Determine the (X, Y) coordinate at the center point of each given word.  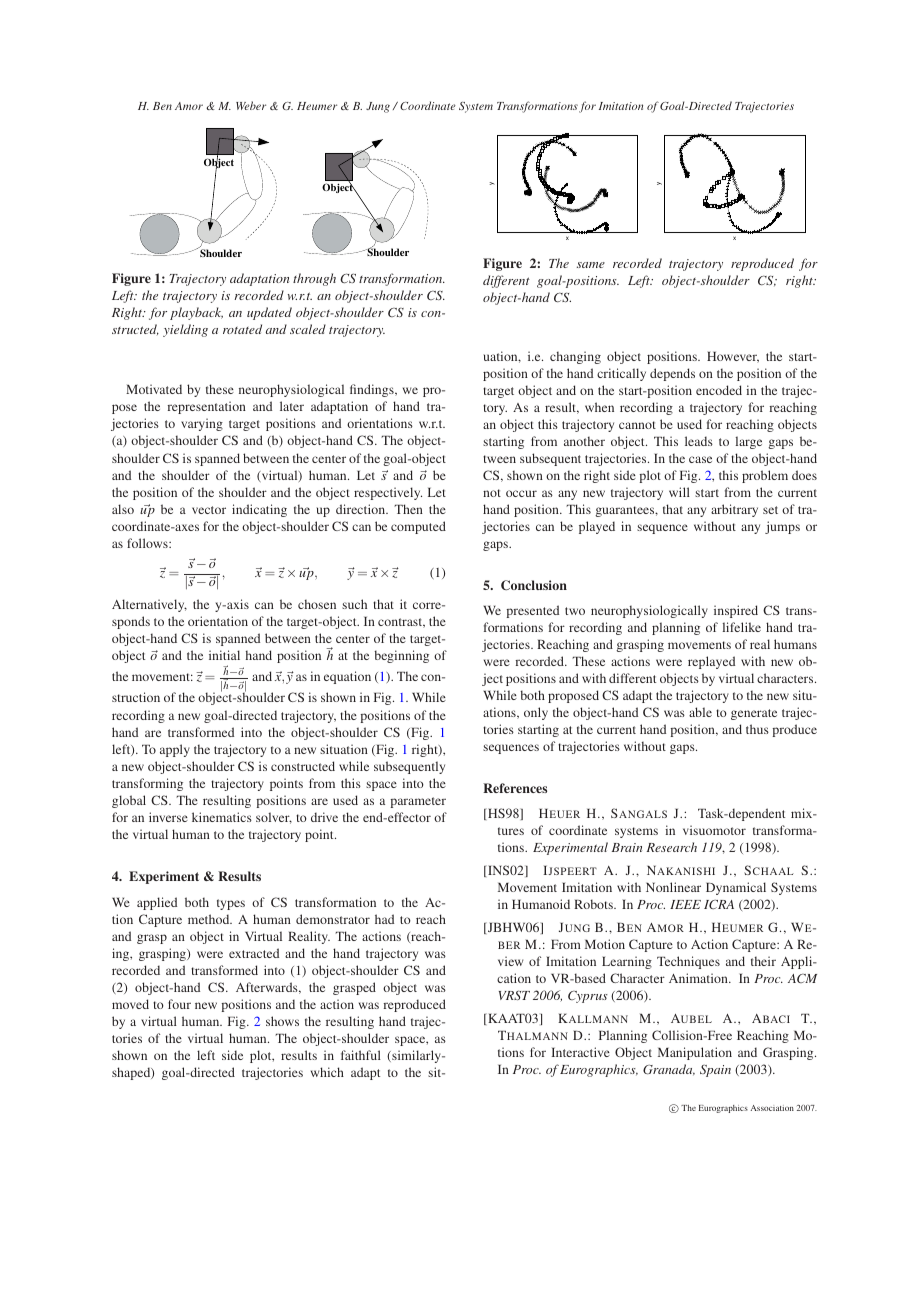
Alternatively (149, 605)
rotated (242, 329)
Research (671, 847)
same (591, 265)
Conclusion (534, 585)
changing (575, 357)
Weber (251, 105)
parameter (418, 802)
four (179, 1004)
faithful (361, 1055)
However (733, 357)
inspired (736, 611)
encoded (719, 390)
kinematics (222, 817)
